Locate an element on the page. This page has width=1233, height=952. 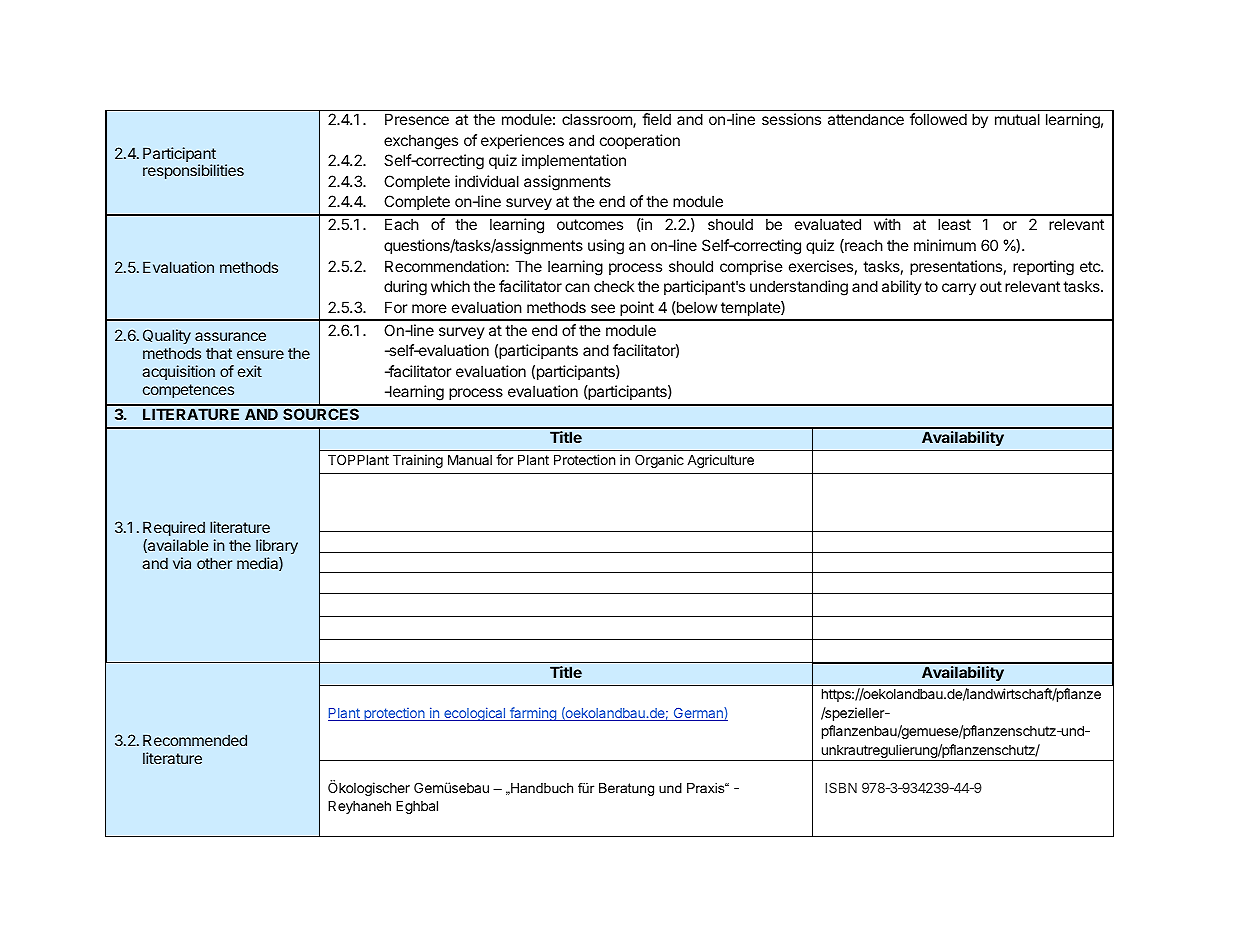
responsibilities is located at coordinates (193, 171).
